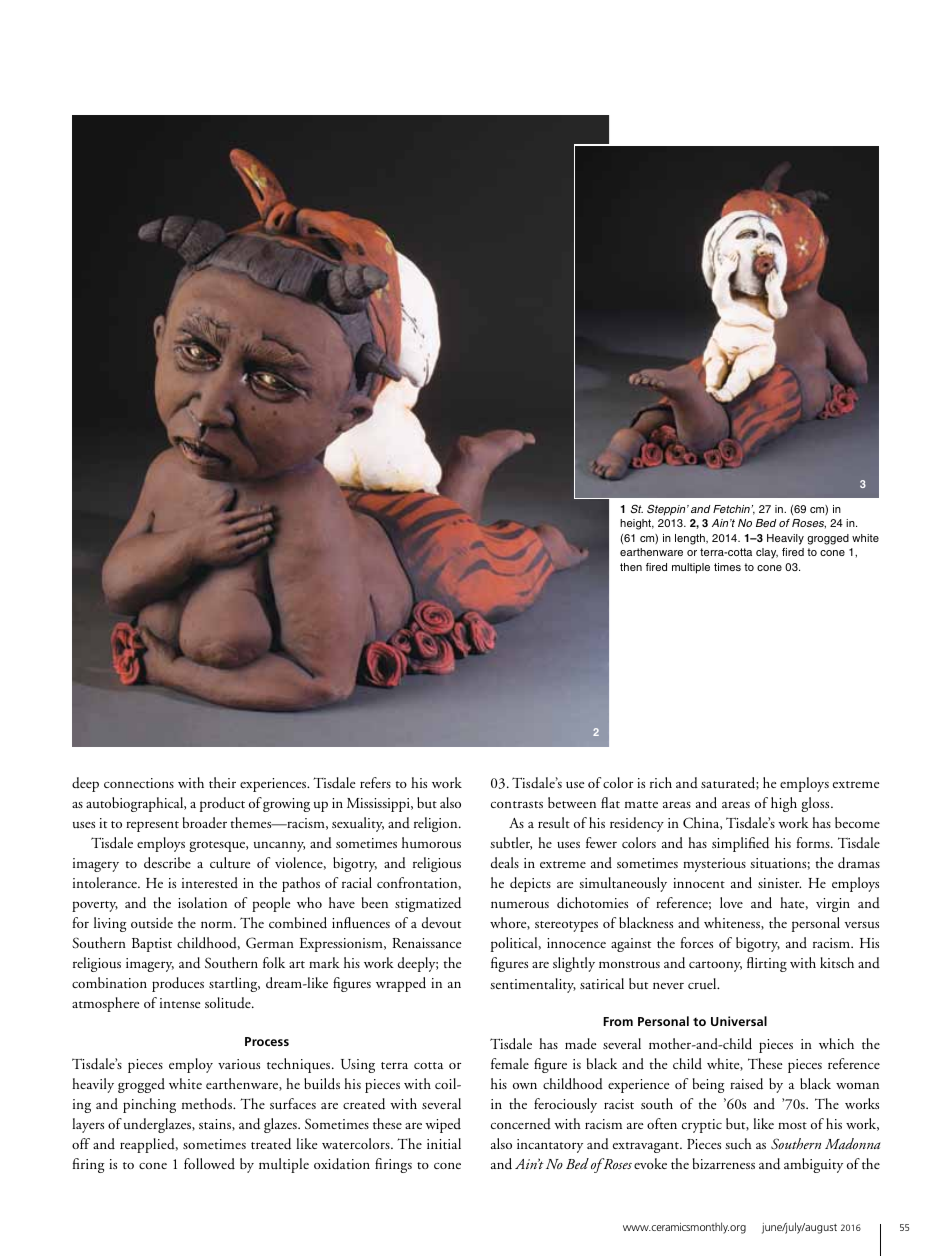  What do you see at coordinates (637, 524) in the image?
I see `height` at bounding box center [637, 524].
